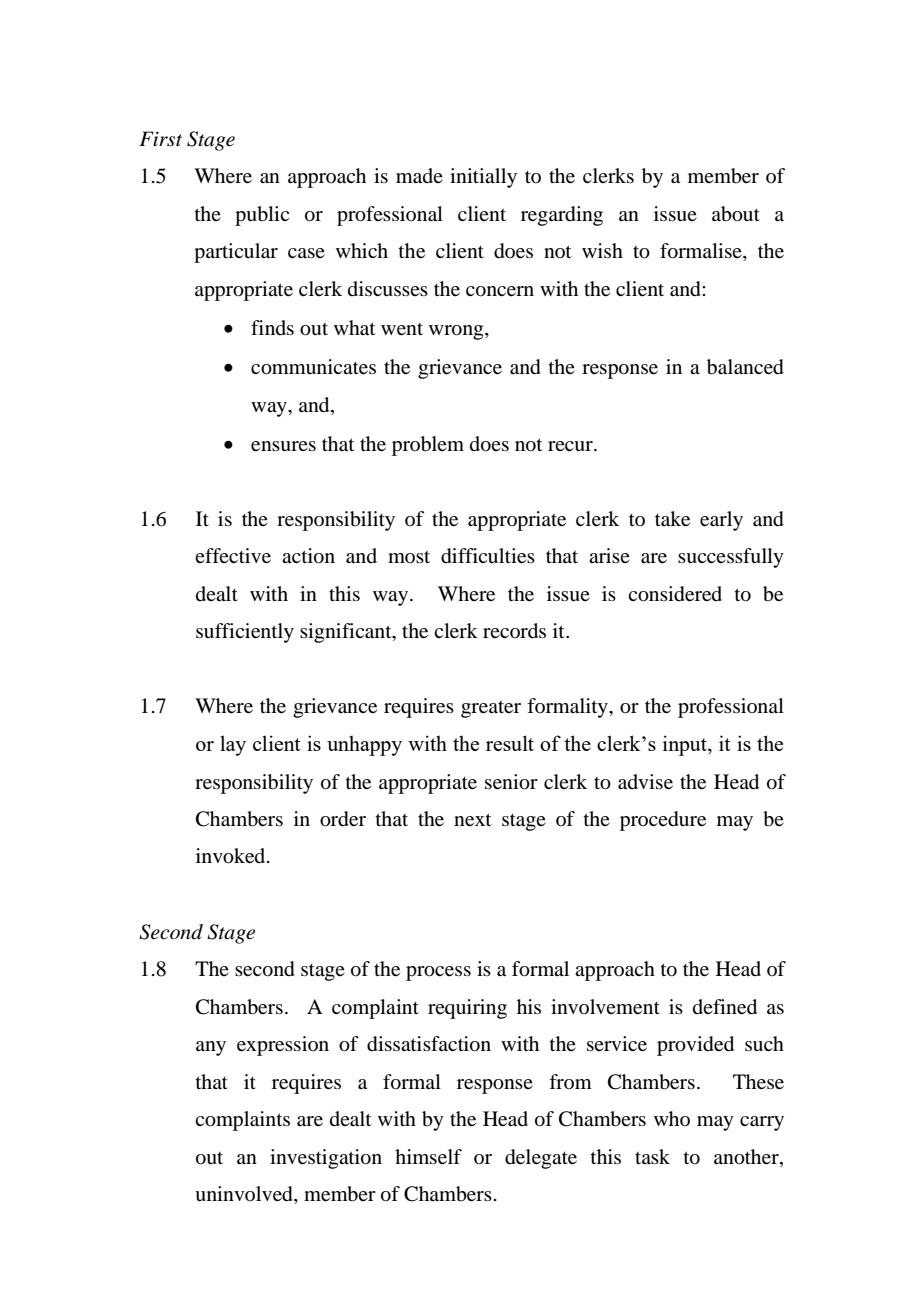 The width and height of the page is (924, 1308). What do you see at coordinates (402, 329) in the page?
I see `went` at bounding box center [402, 329].
